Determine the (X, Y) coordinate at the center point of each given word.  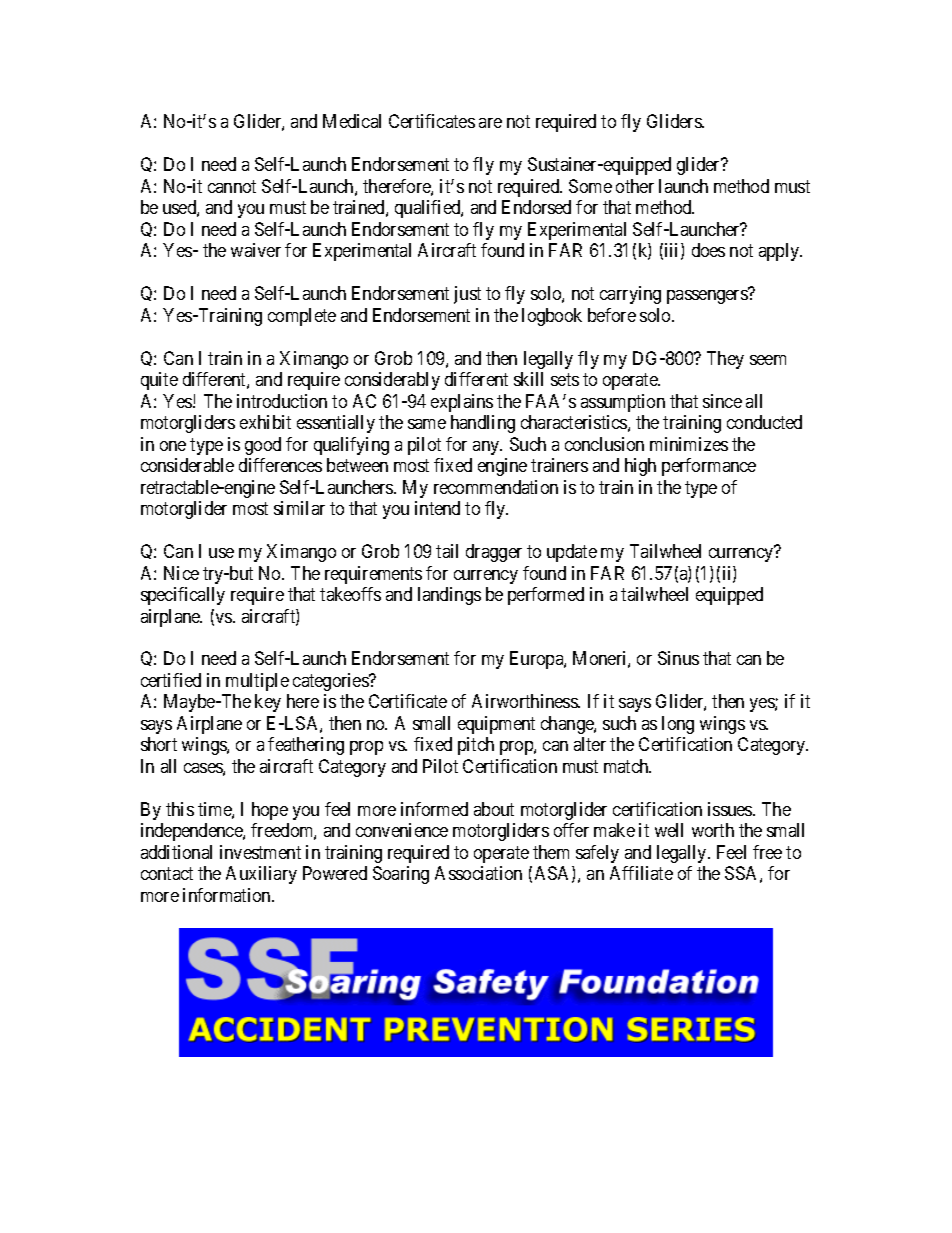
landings (449, 596)
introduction (282, 401)
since (722, 401)
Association (478, 873)
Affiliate (641, 873)
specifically (183, 596)
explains (462, 403)
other (635, 186)
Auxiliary (261, 875)
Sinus (678, 658)
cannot (232, 186)
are (490, 123)
